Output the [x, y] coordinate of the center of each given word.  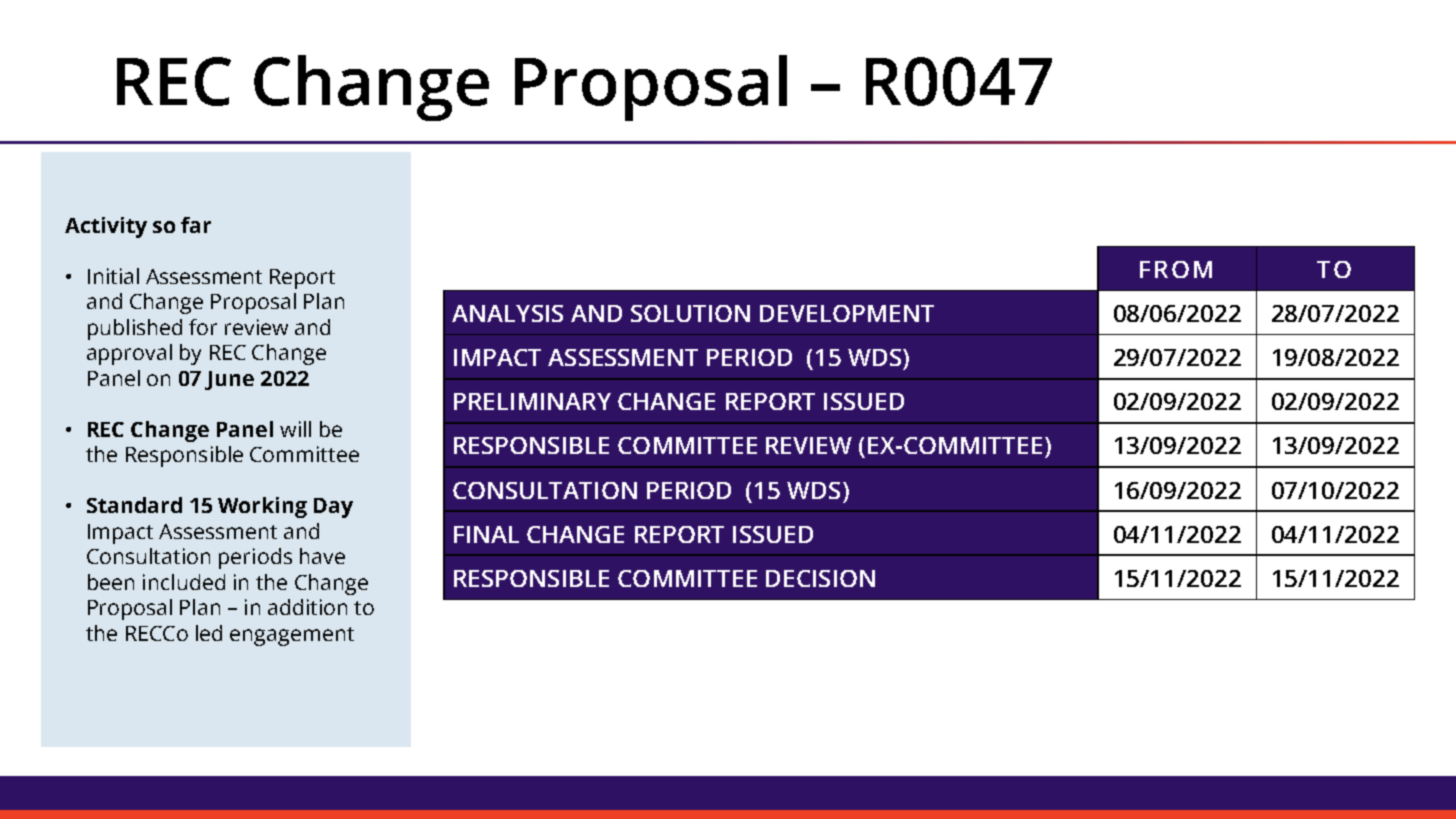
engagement [292, 636]
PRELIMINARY [532, 401]
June [229, 380]
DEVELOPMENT [847, 313]
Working [262, 507]
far [196, 225]
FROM [1176, 269]
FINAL [486, 534]
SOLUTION [690, 313]
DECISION [820, 578]
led [209, 633]
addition [307, 607]
